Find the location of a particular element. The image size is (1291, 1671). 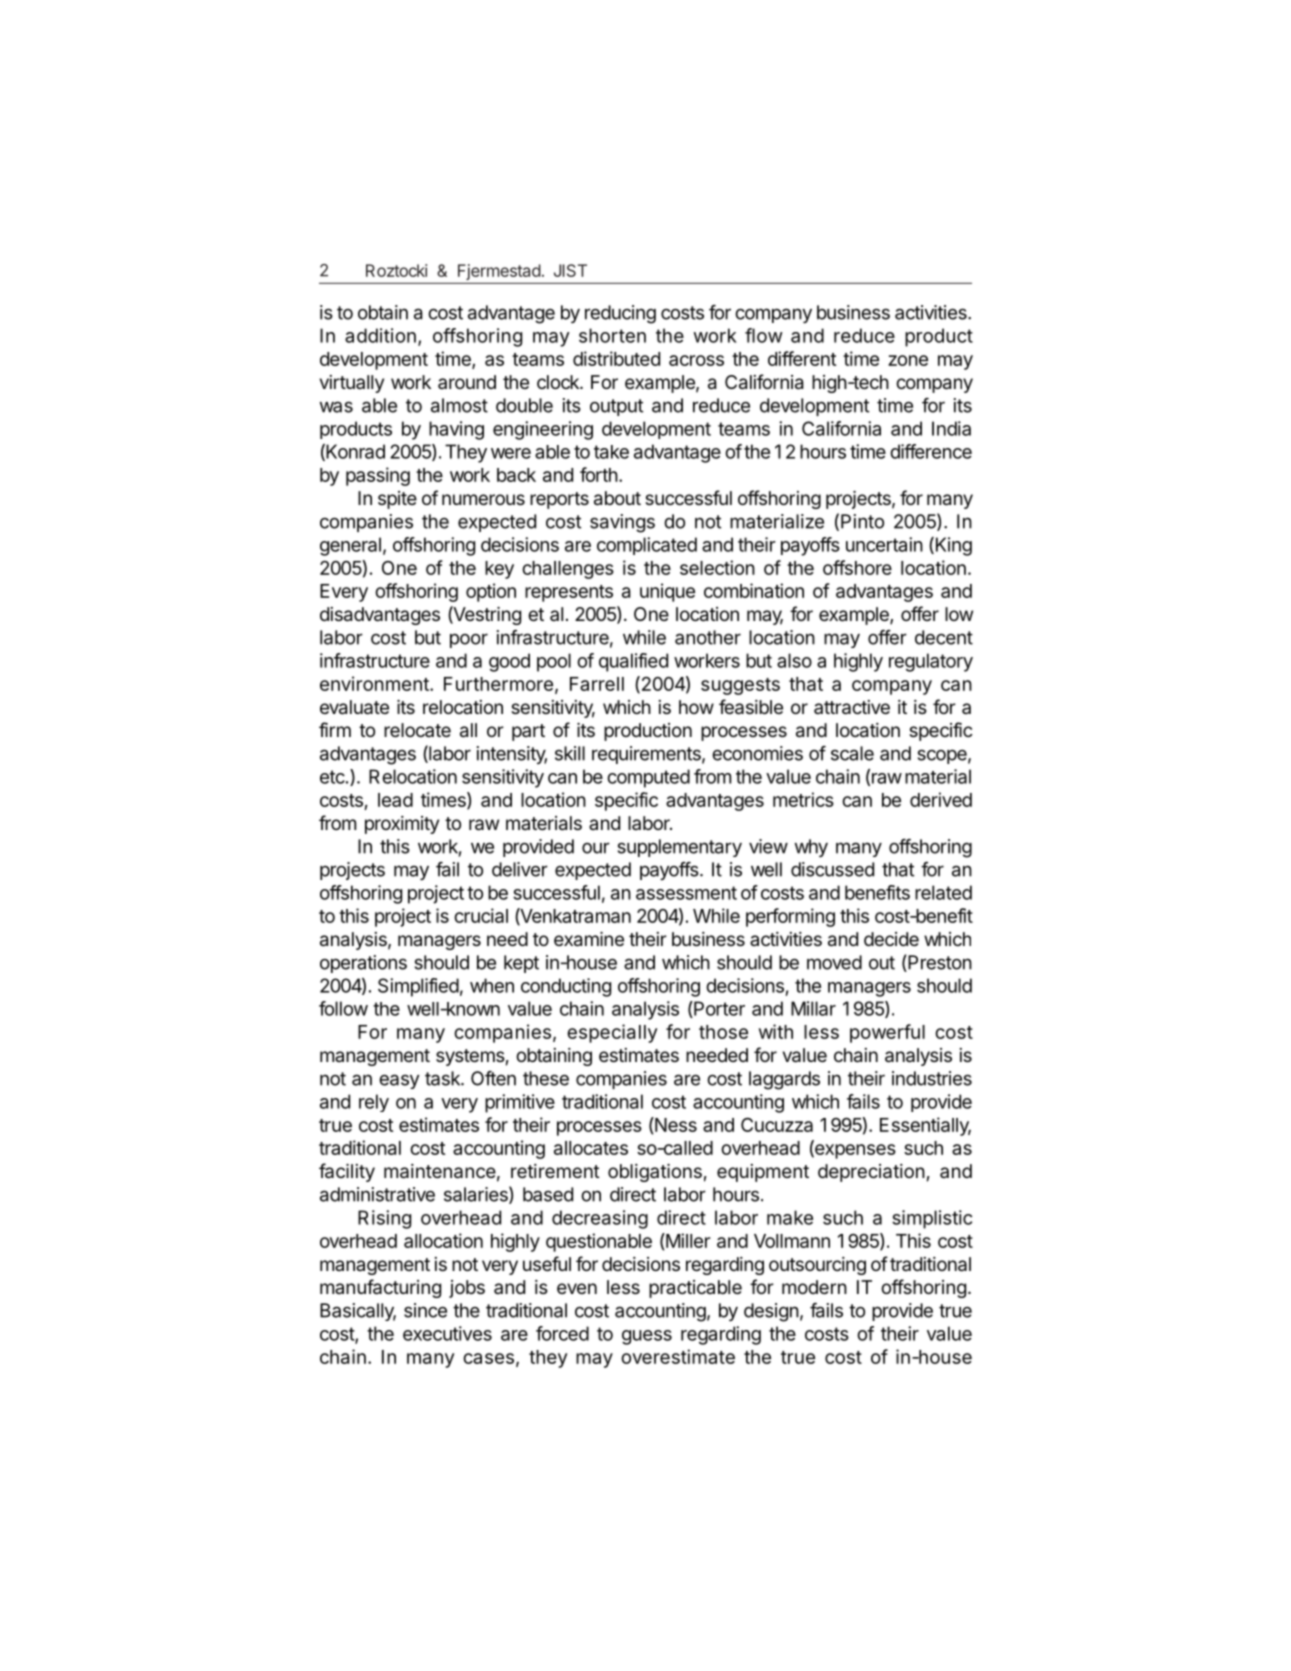

computed is located at coordinates (648, 778).
